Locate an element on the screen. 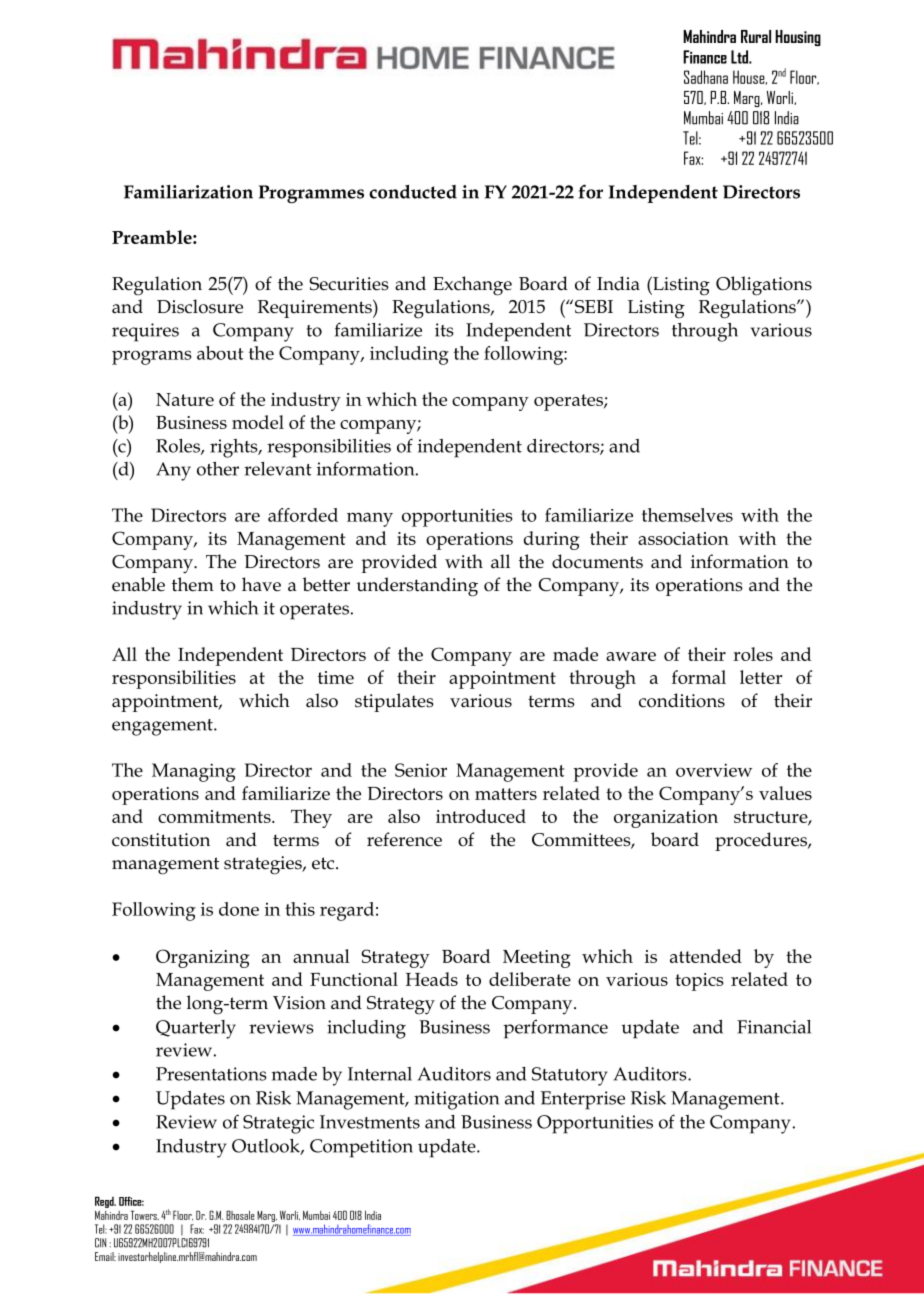 The width and height of the screenshot is (924, 1308). Sadhana is located at coordinates (706, 77).
